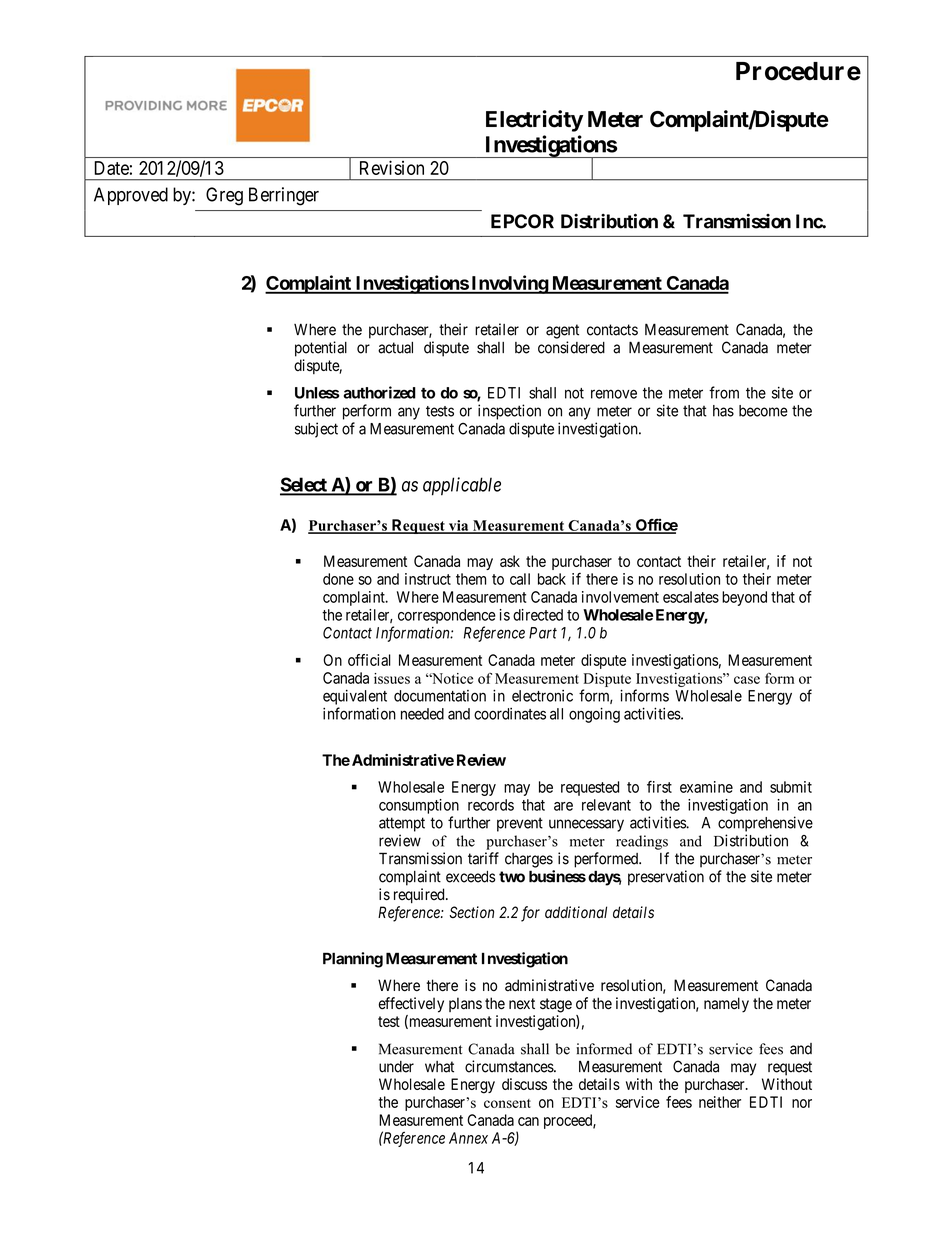 This screenshot has width=952, height=1233. I want to click on under, so click(396, 1067).
